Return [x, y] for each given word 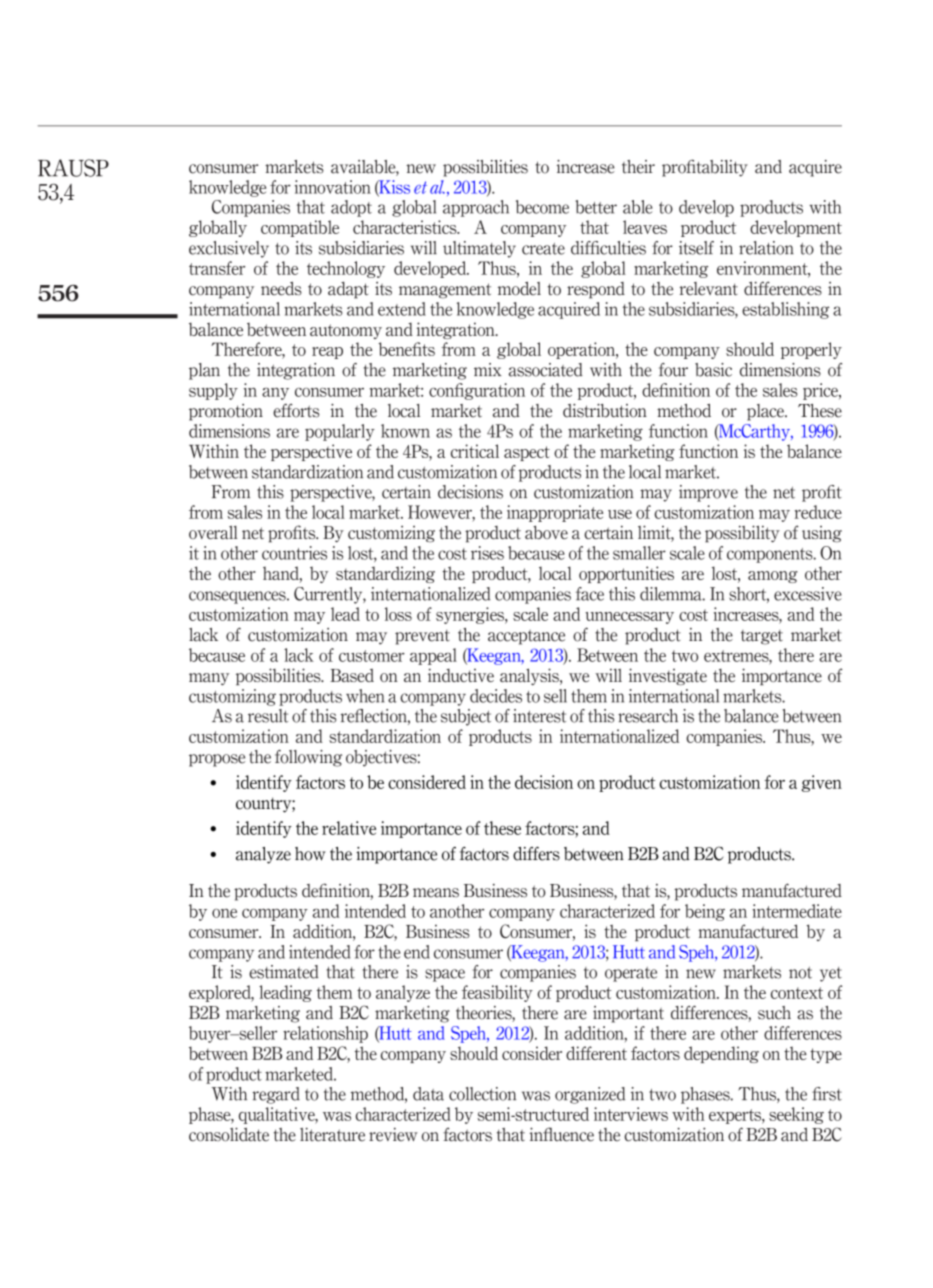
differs [536, 854]
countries [294, 553]
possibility [742, 534]
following [308, 758]
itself [696, 248]
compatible [300, 228]
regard [276, 1095]
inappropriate [555, 513]
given [822, 783]
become [542, 207]
